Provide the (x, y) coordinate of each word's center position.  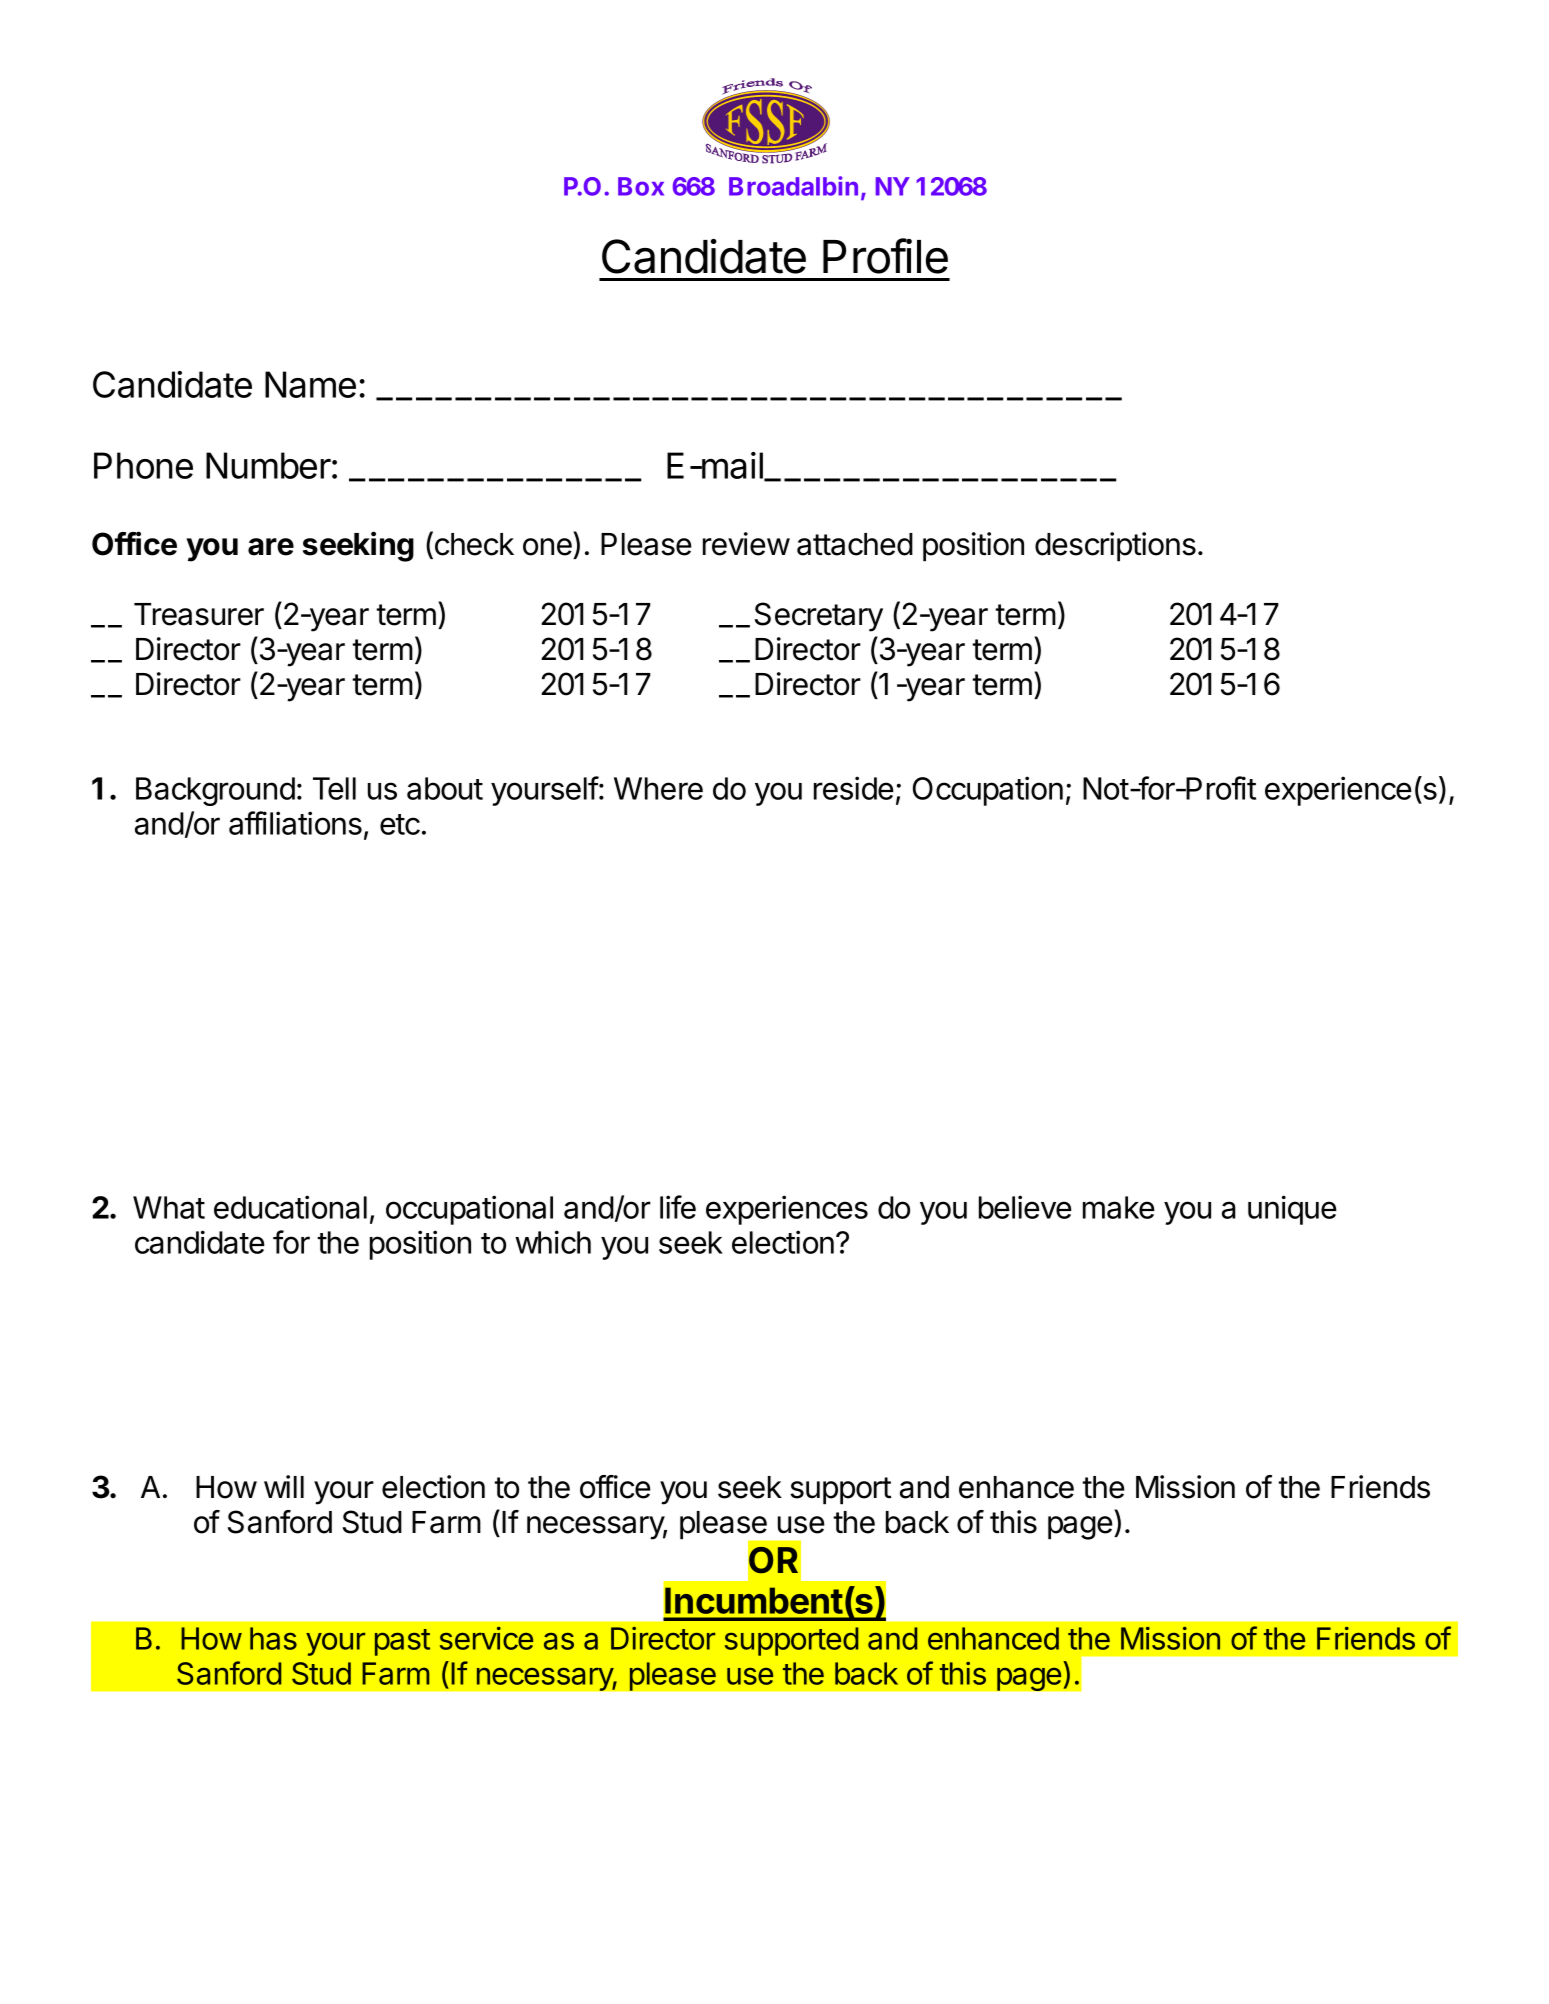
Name (310, 384)
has (273, 1638)
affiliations (295, 823)
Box (641, 186)
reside (854, 788)
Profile (885, 256)
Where (658, 788)
